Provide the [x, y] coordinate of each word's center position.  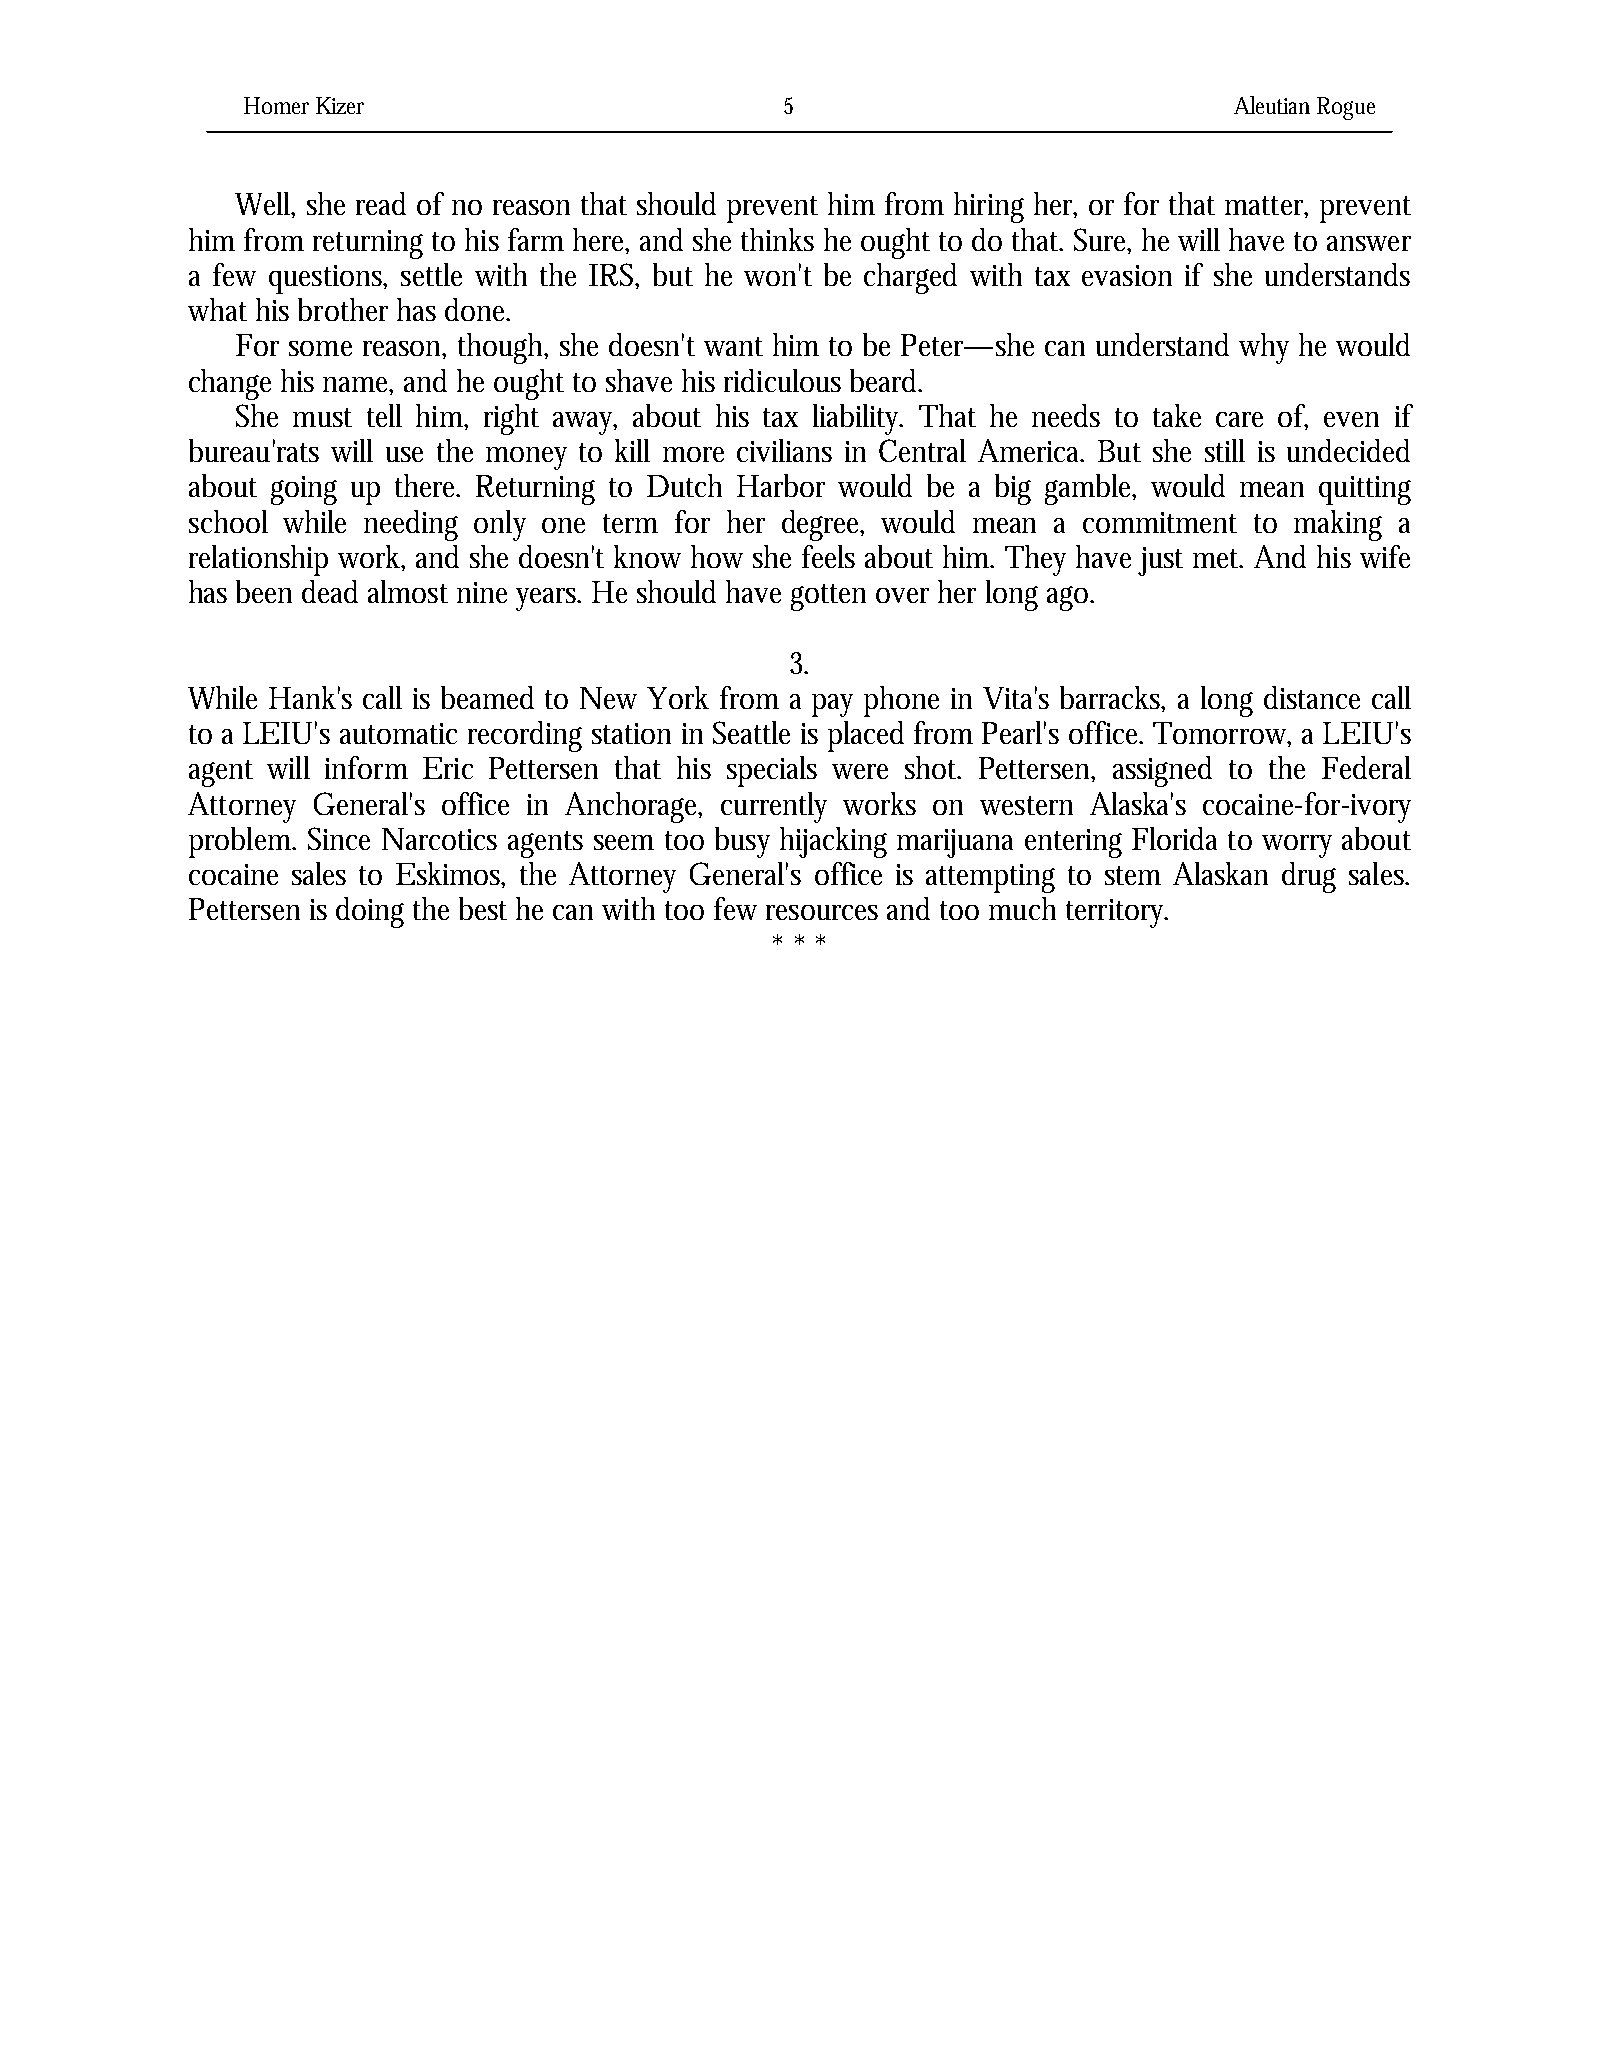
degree [823, 525]
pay [832, 705]
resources [822, 912]
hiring [989, 207]
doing [370, 912]
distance [1312, 697]
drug [1309, 877]
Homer [276, 105]
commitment [1160, 522]
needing [411, 525]
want [733, 346]
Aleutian [1272, 105]
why [1264, 348]
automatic [398, 733]
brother [343, 309]
